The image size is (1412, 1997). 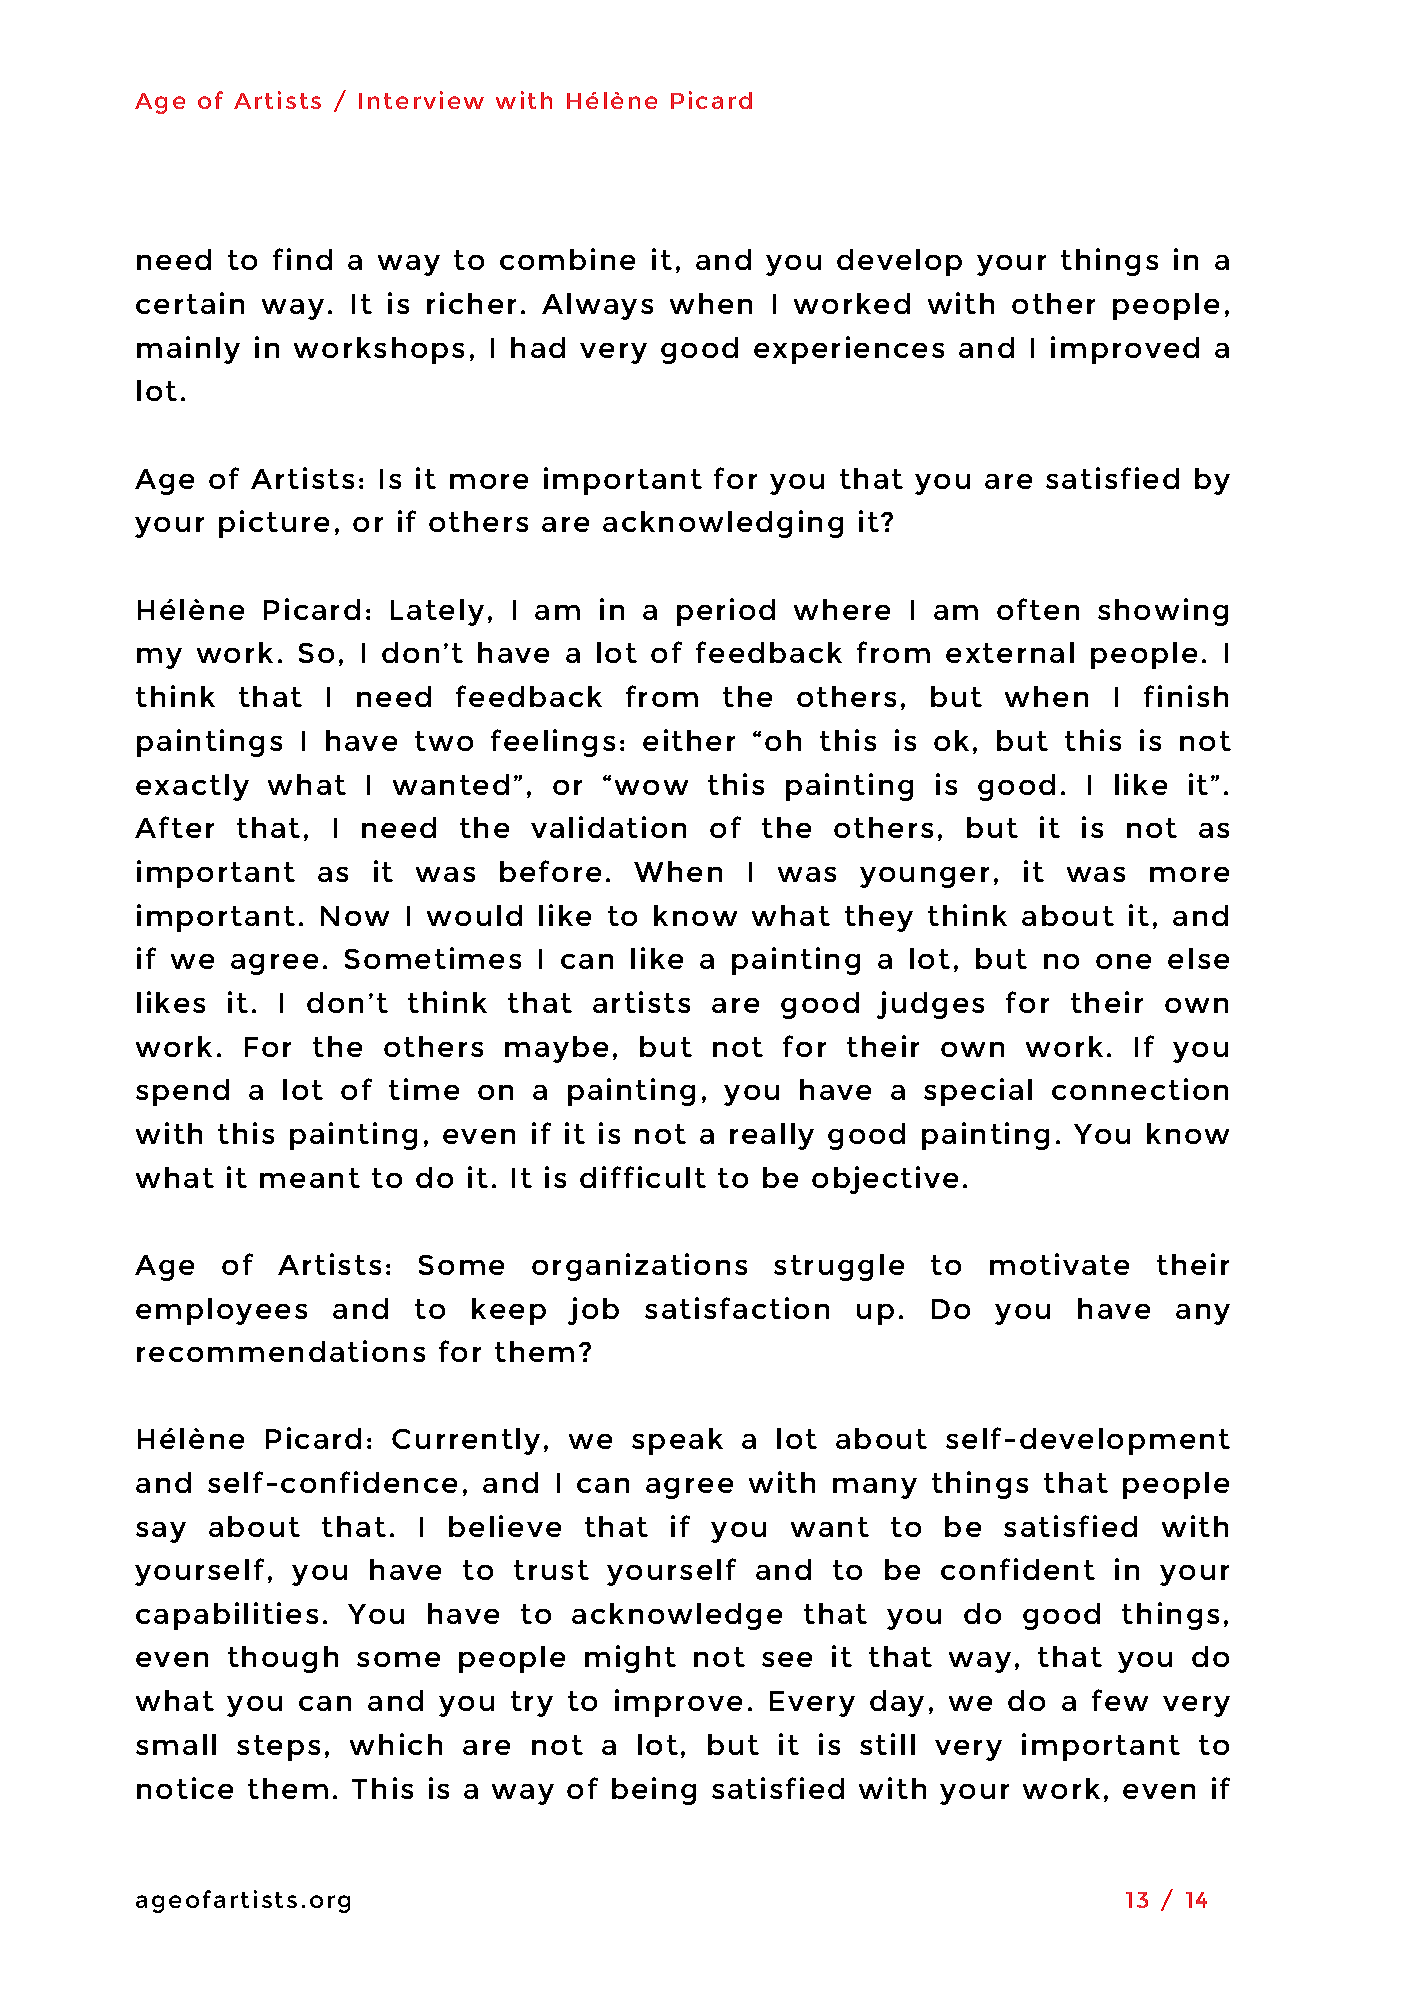 I want to click on experiences, so click(x=849, y=350).
